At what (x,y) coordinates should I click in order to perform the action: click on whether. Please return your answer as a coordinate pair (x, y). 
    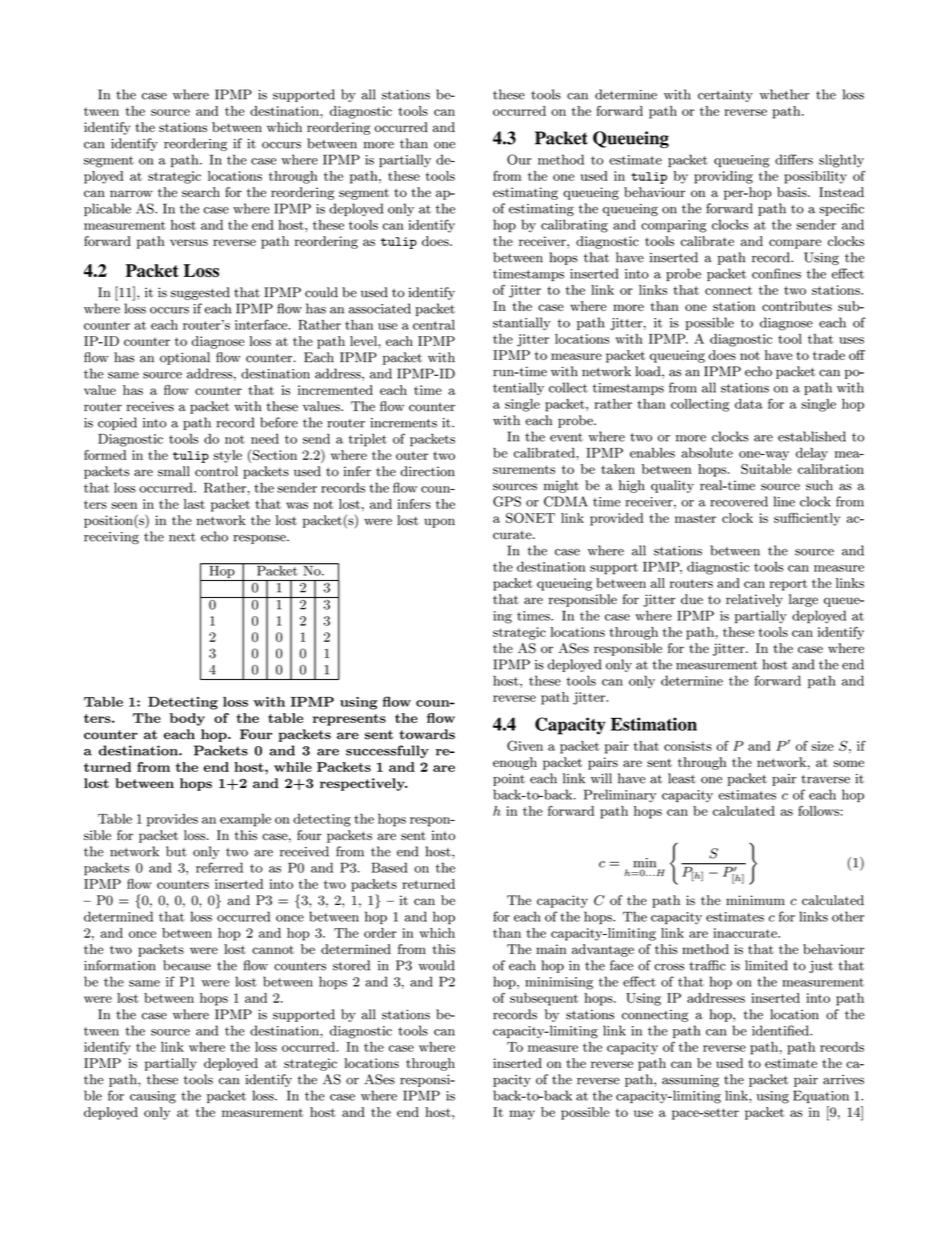
    Looking at the image, I should click on (784, 94).
